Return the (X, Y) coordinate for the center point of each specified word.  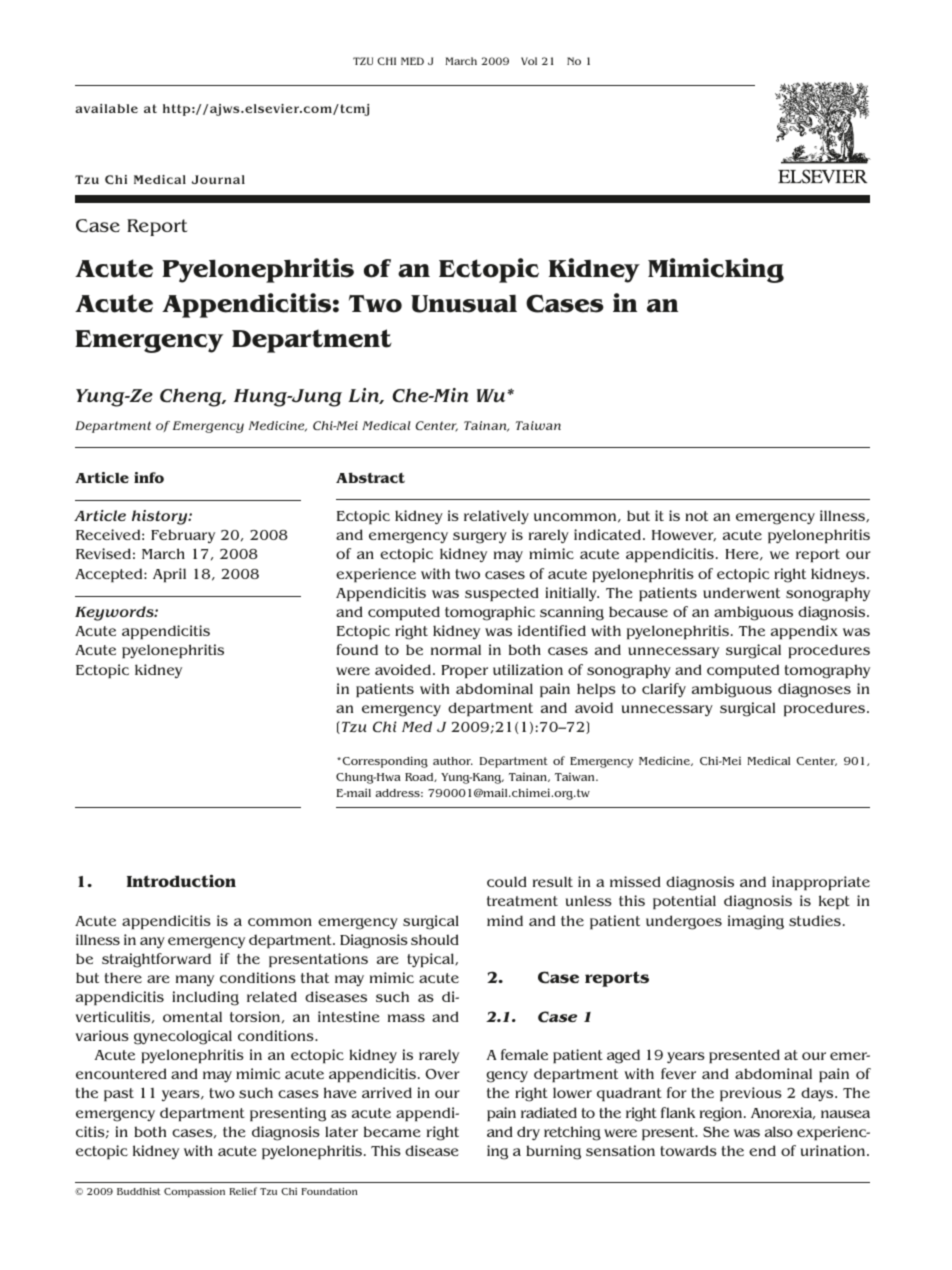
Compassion (194, 1192)
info (149, 477)
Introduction (181, 880)
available (106, 108)
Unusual (464, 303)
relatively (496, 517)
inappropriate (821, 883)
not (696, 516)
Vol (529, 61)
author (453, 761)
